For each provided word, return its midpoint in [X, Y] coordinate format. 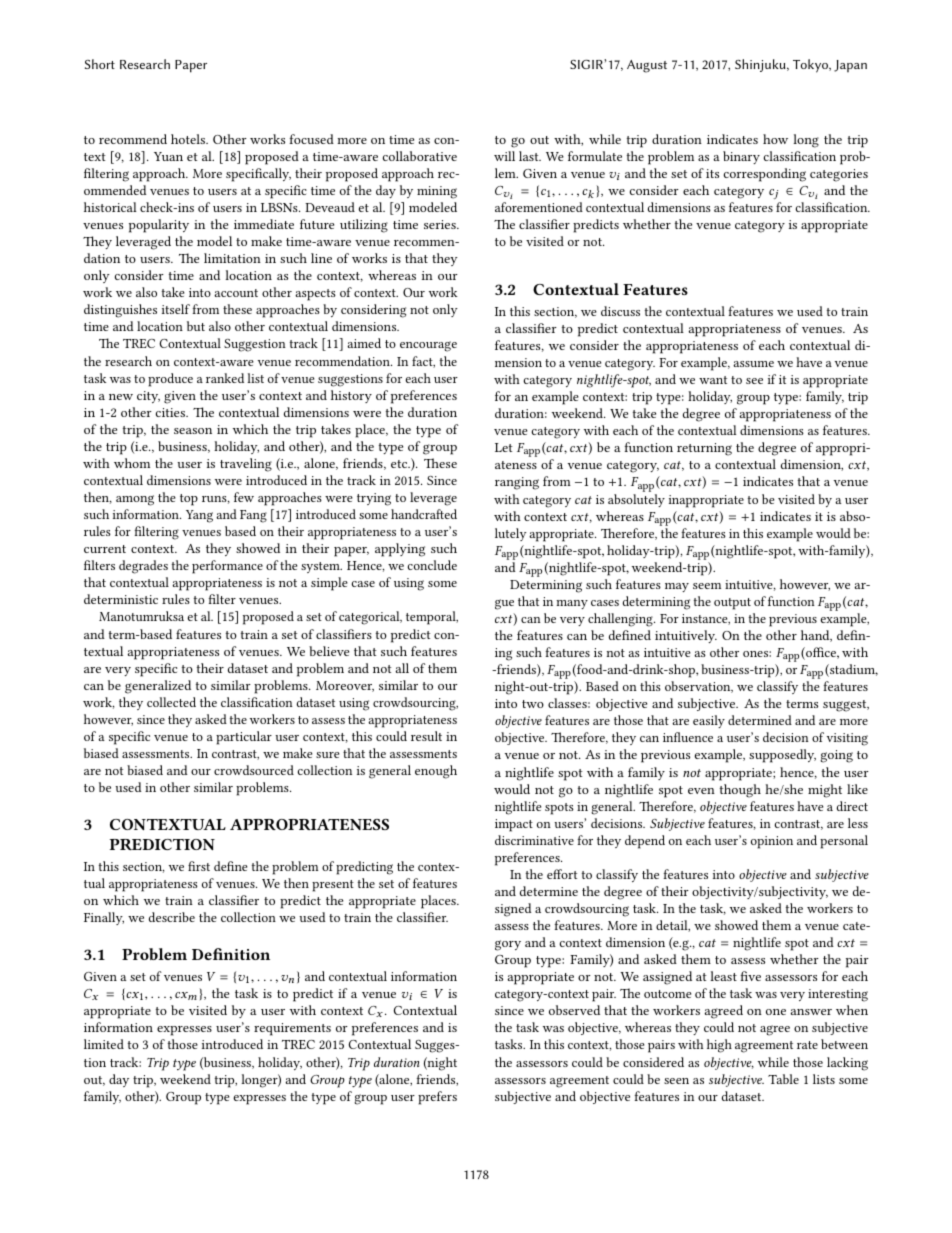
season [193, 431]
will [504, 156]
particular [244, 738]
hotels [189, 139]
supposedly [782, 756]
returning [704, 449]
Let [504, 447]
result [426, 736]
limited [104, 1044]
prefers [437, 1098]
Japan [850, 66]
